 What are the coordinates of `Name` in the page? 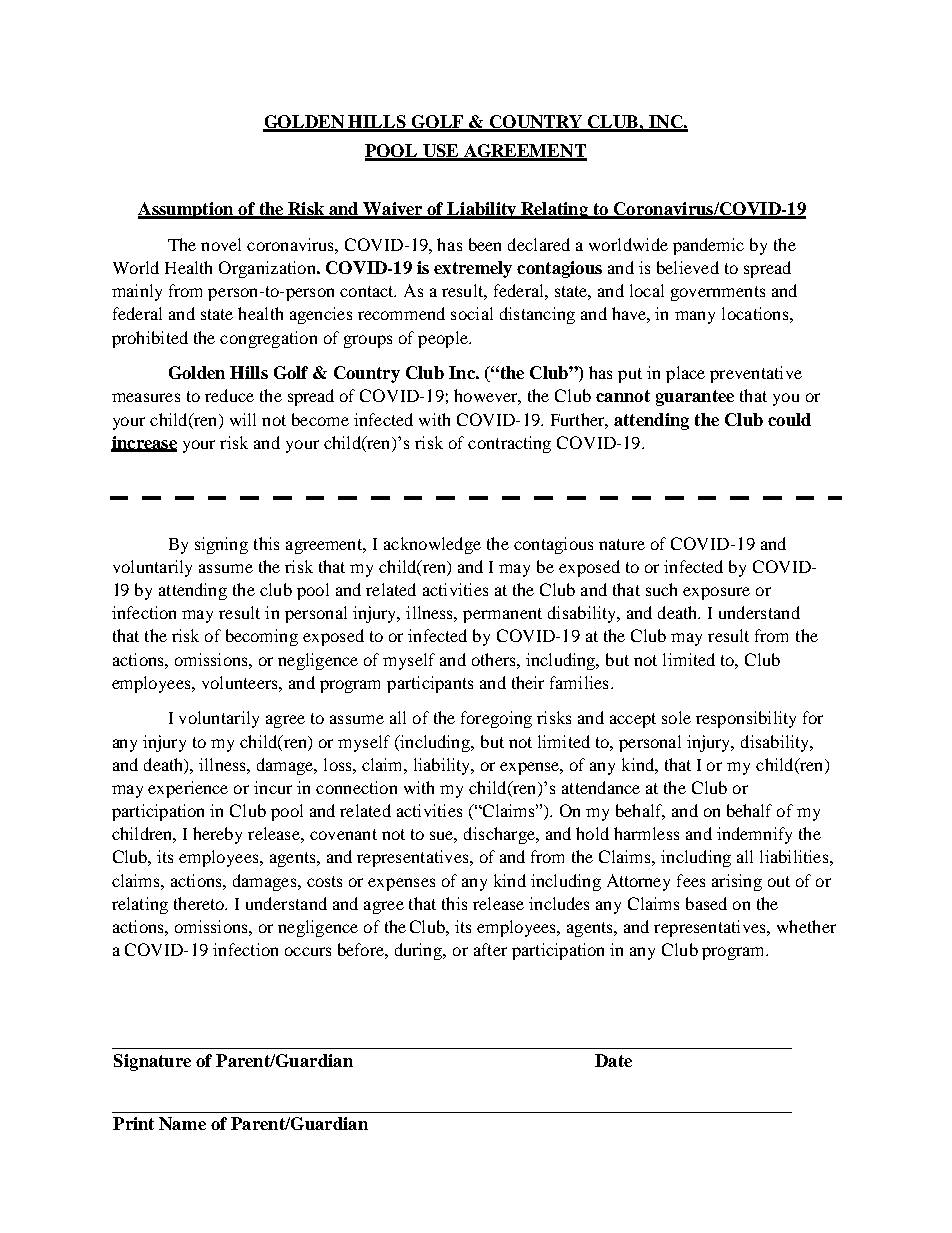 It's located at (182, 1123).
